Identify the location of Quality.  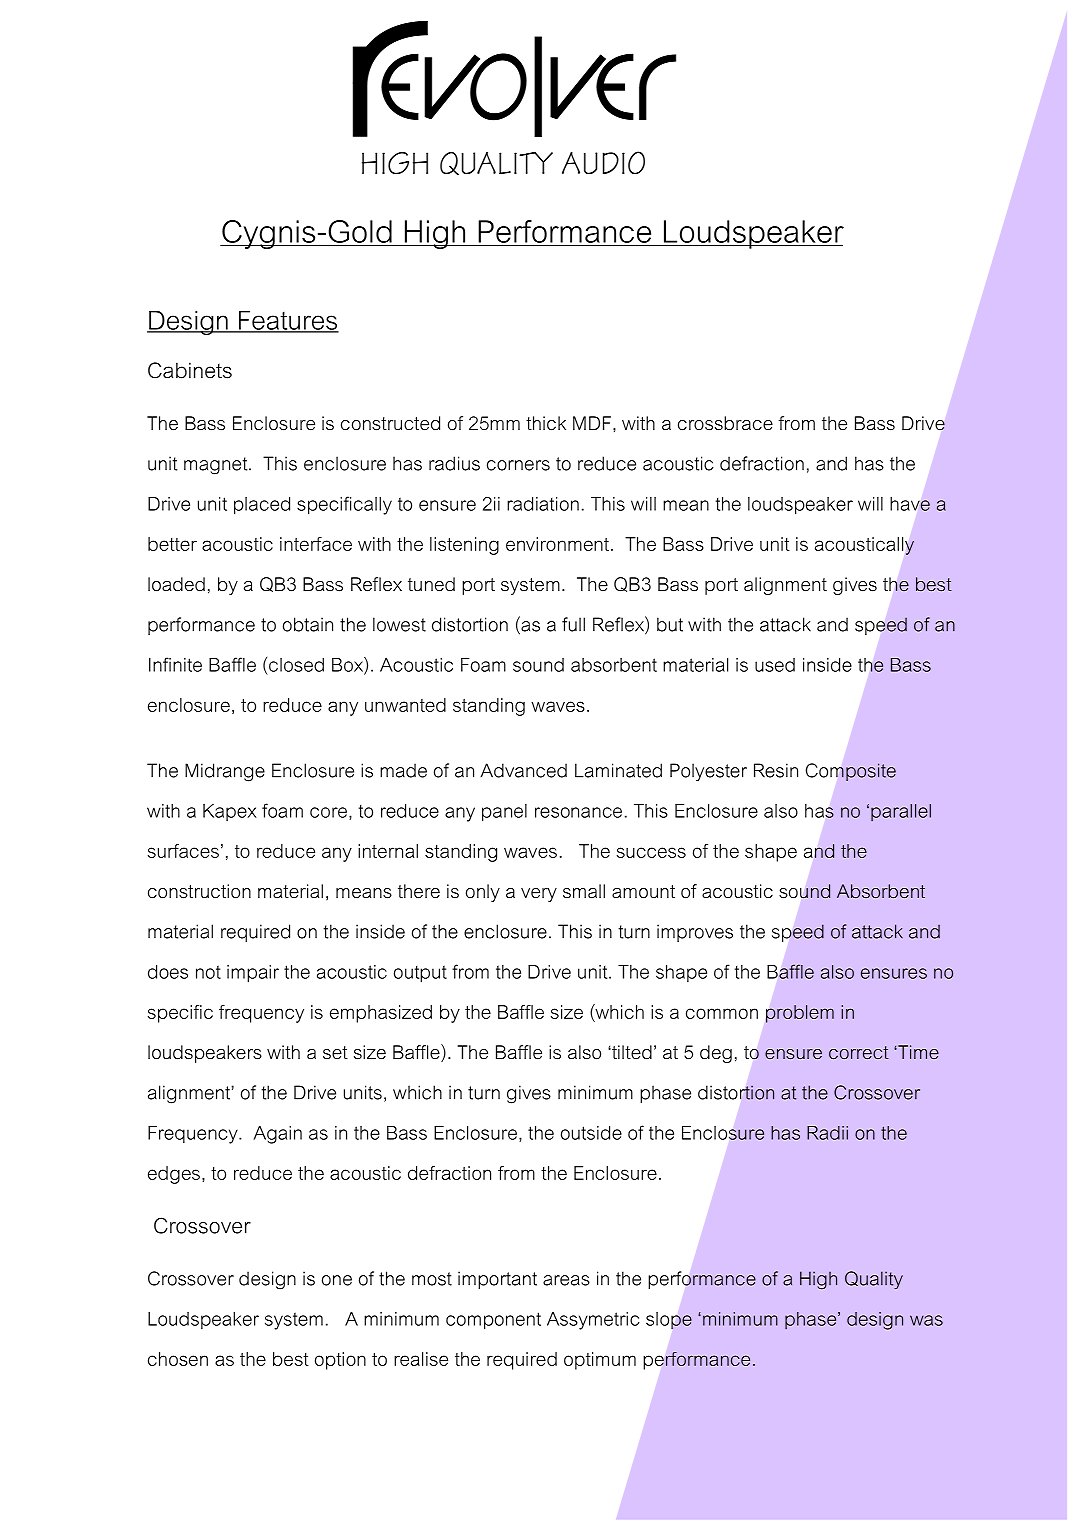
(874, 1280).
